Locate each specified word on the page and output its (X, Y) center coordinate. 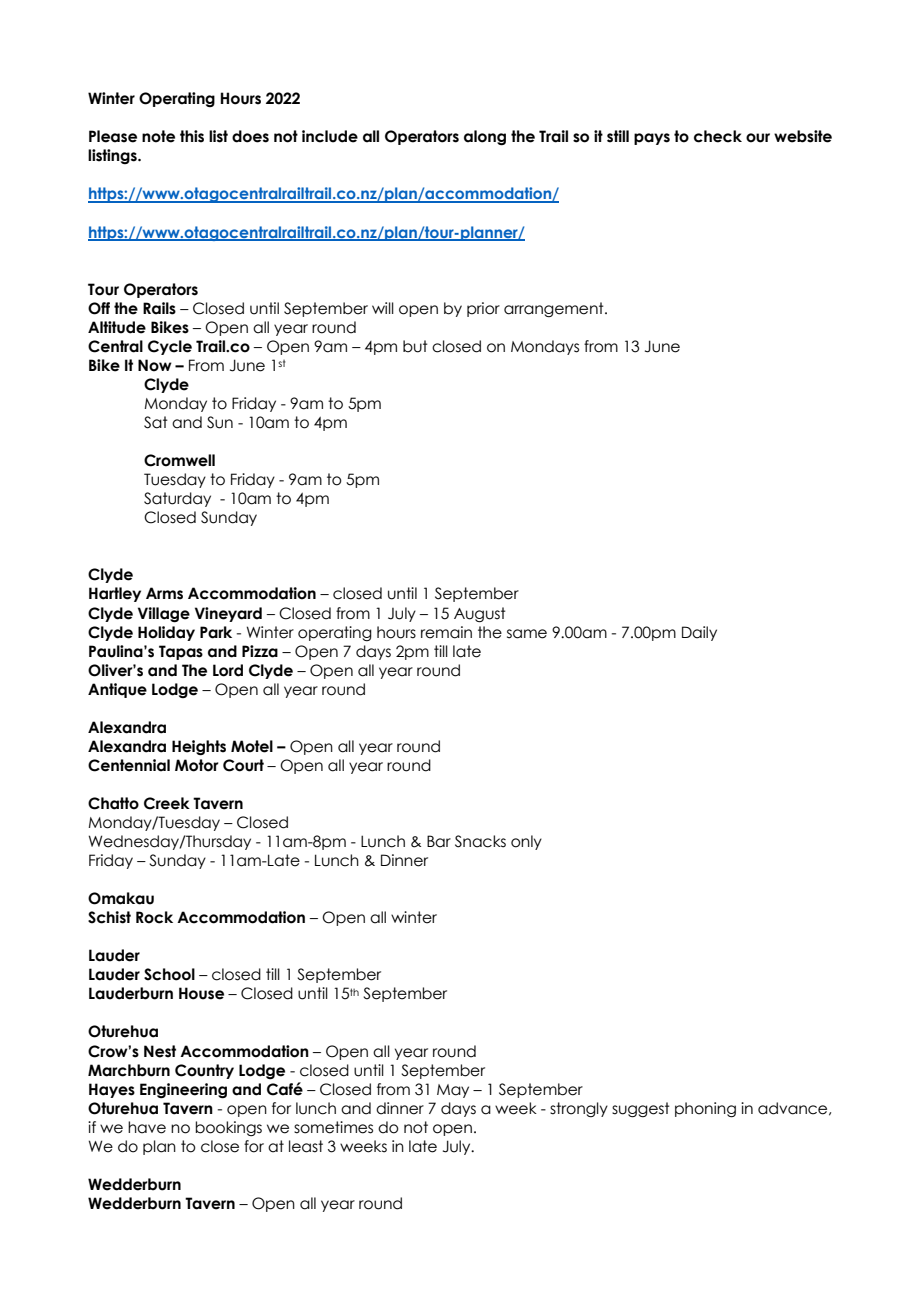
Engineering (183, 1091)
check (718, 136)
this (192, 136)
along (485, 138)
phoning (705, 1109)
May (453, 1091)
